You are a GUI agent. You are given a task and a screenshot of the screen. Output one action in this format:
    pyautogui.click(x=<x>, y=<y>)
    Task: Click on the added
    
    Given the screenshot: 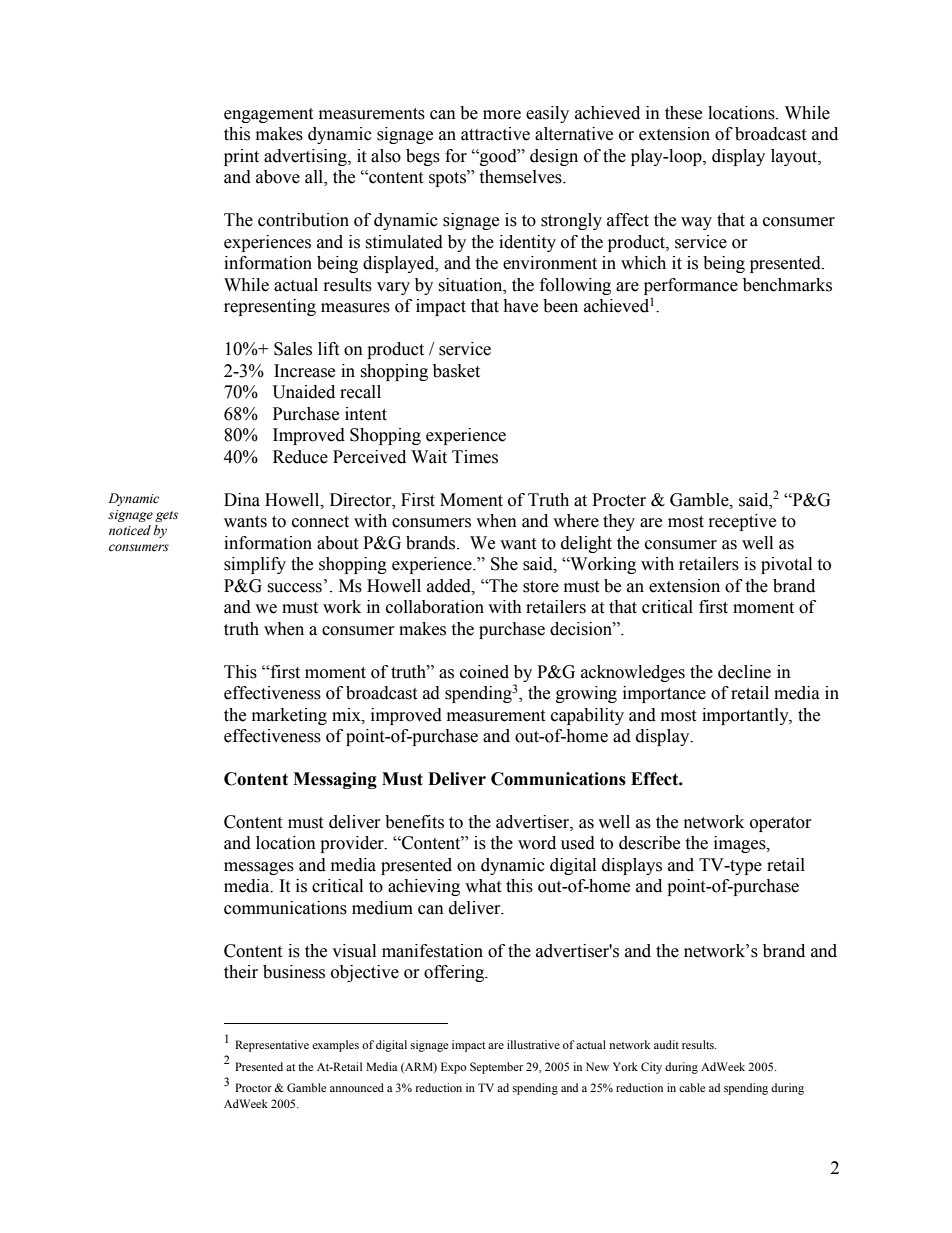 What is the action you would take?
    pyautogui.click(x=450, y=586)
